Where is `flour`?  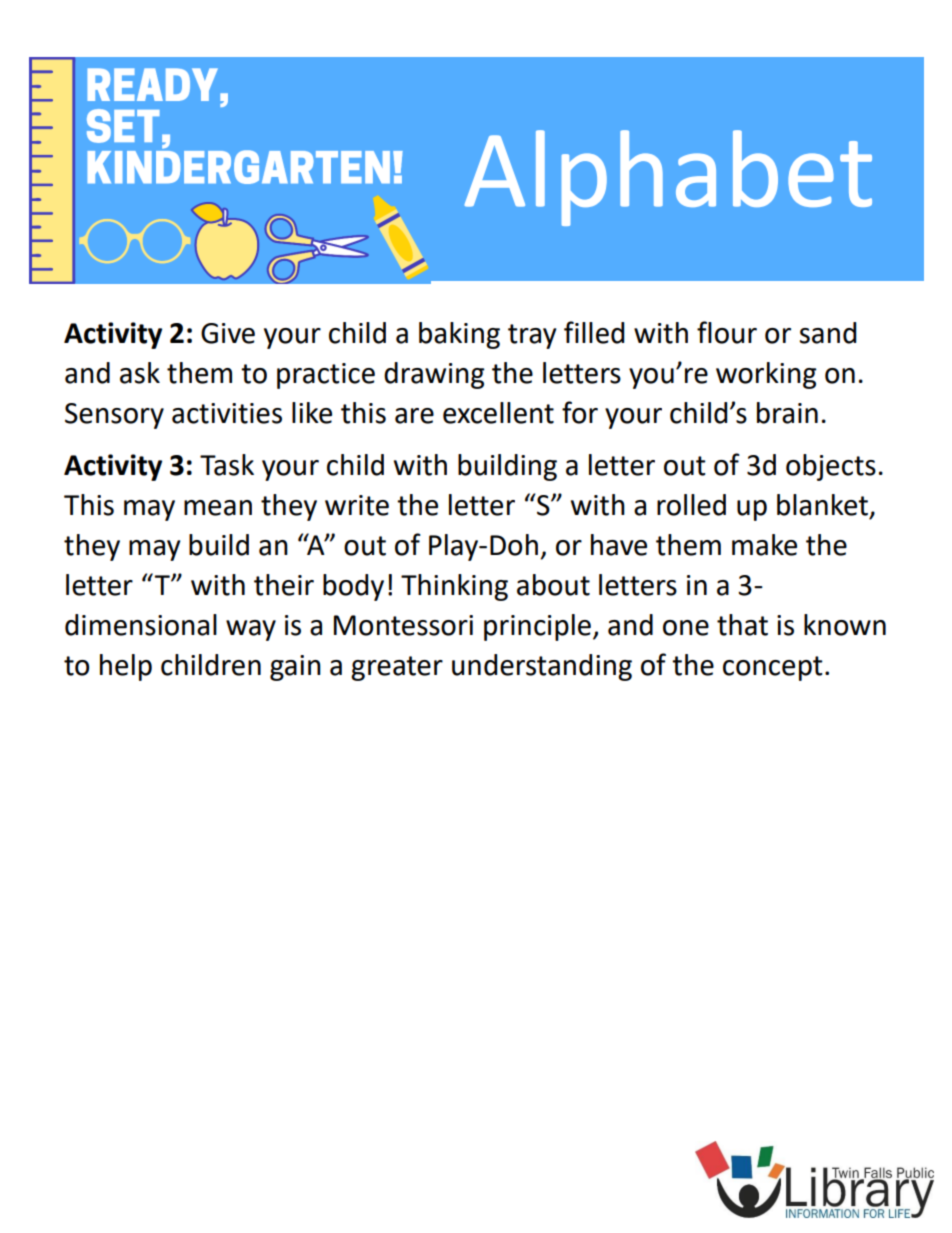 flour is located at coordinates (727, 332).
